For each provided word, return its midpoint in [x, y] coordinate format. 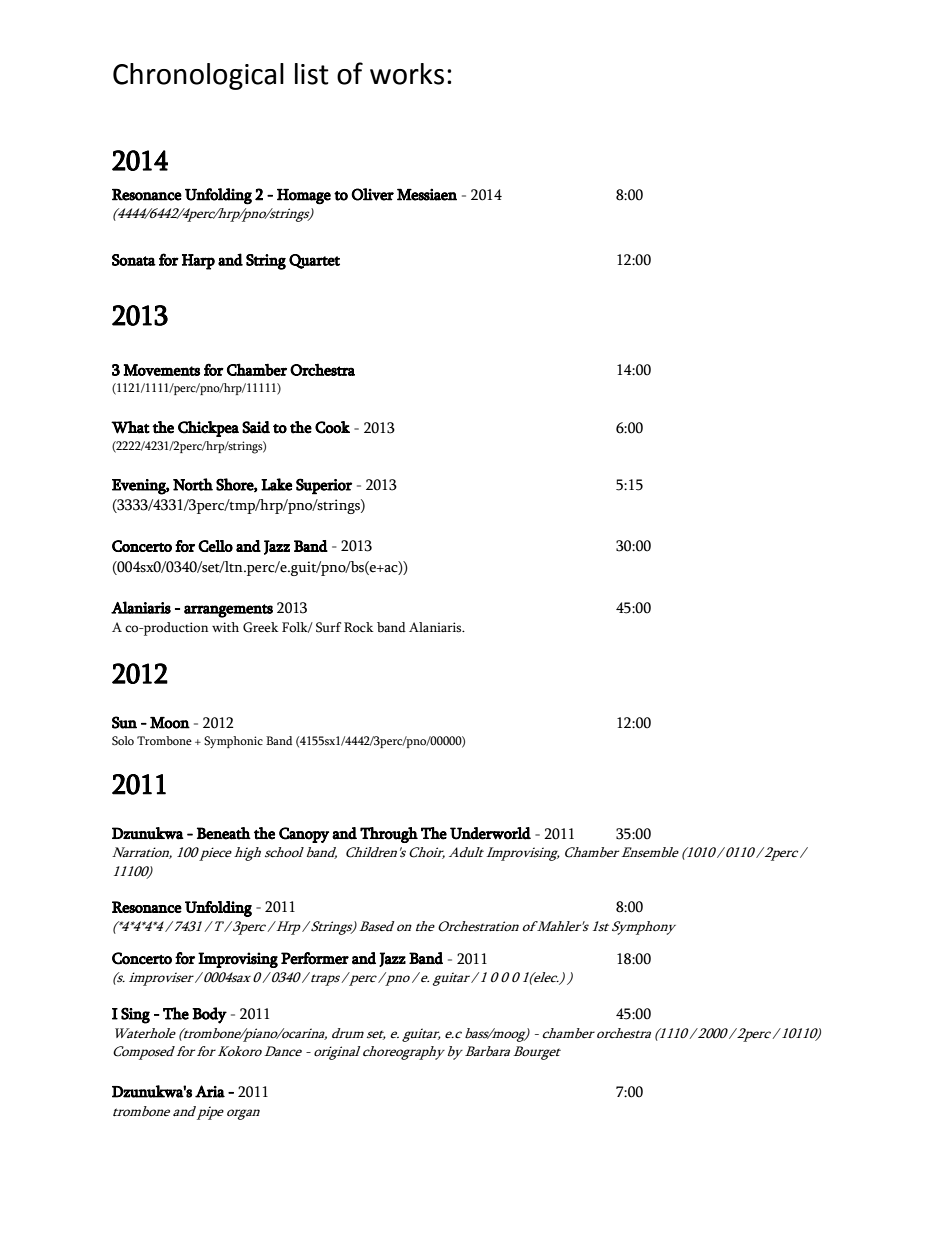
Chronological [198, 76]
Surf [328, 627]
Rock [359, 627]
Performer [315, 958]
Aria [210, 1091]
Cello [215, 546]
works [407, 74]
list [312, 74]
